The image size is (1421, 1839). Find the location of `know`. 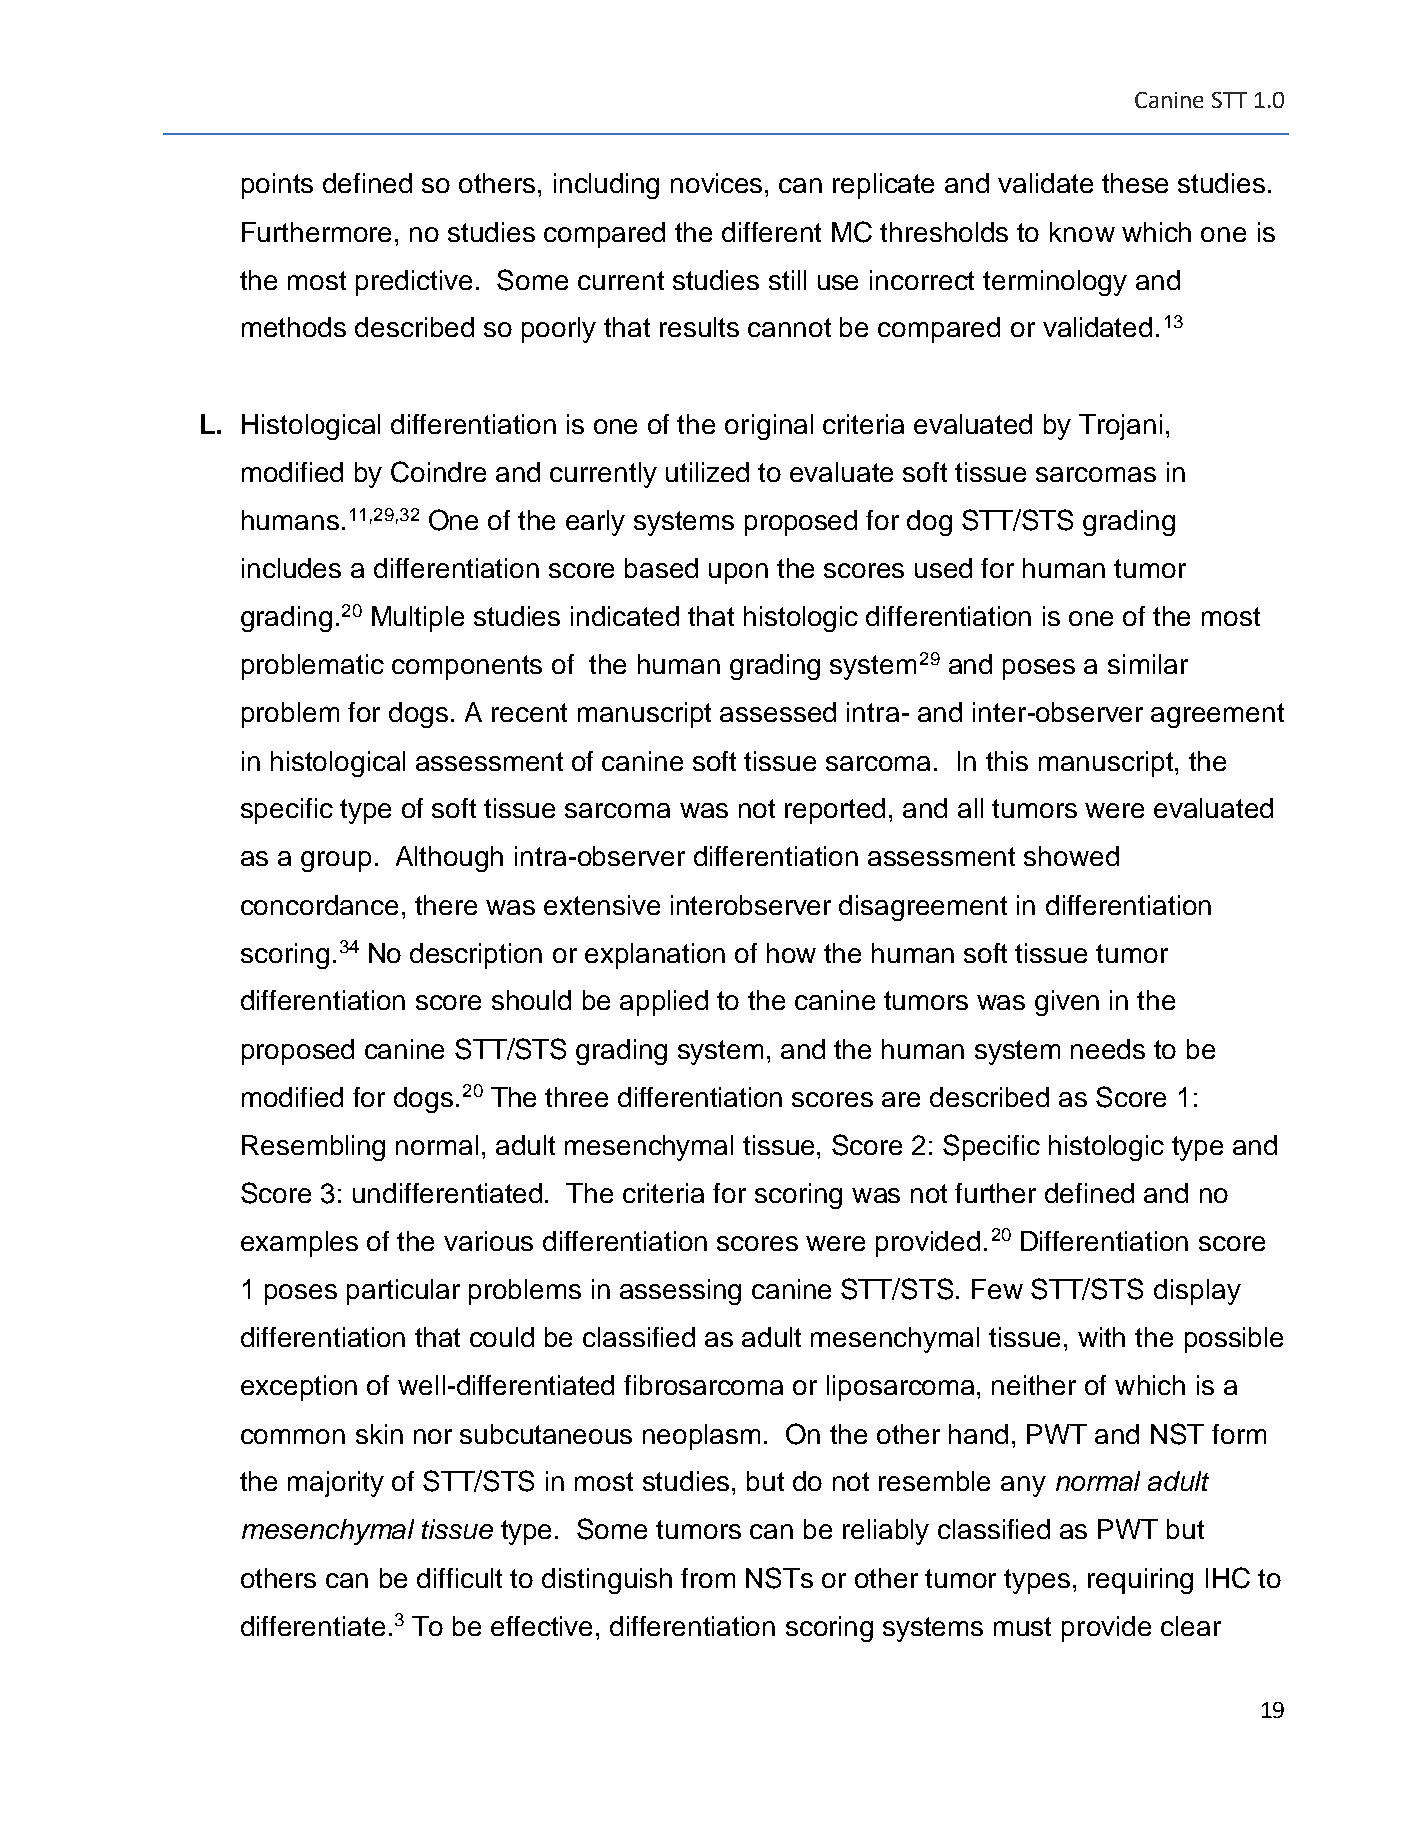

know is located at coordinates (1082, 232).
